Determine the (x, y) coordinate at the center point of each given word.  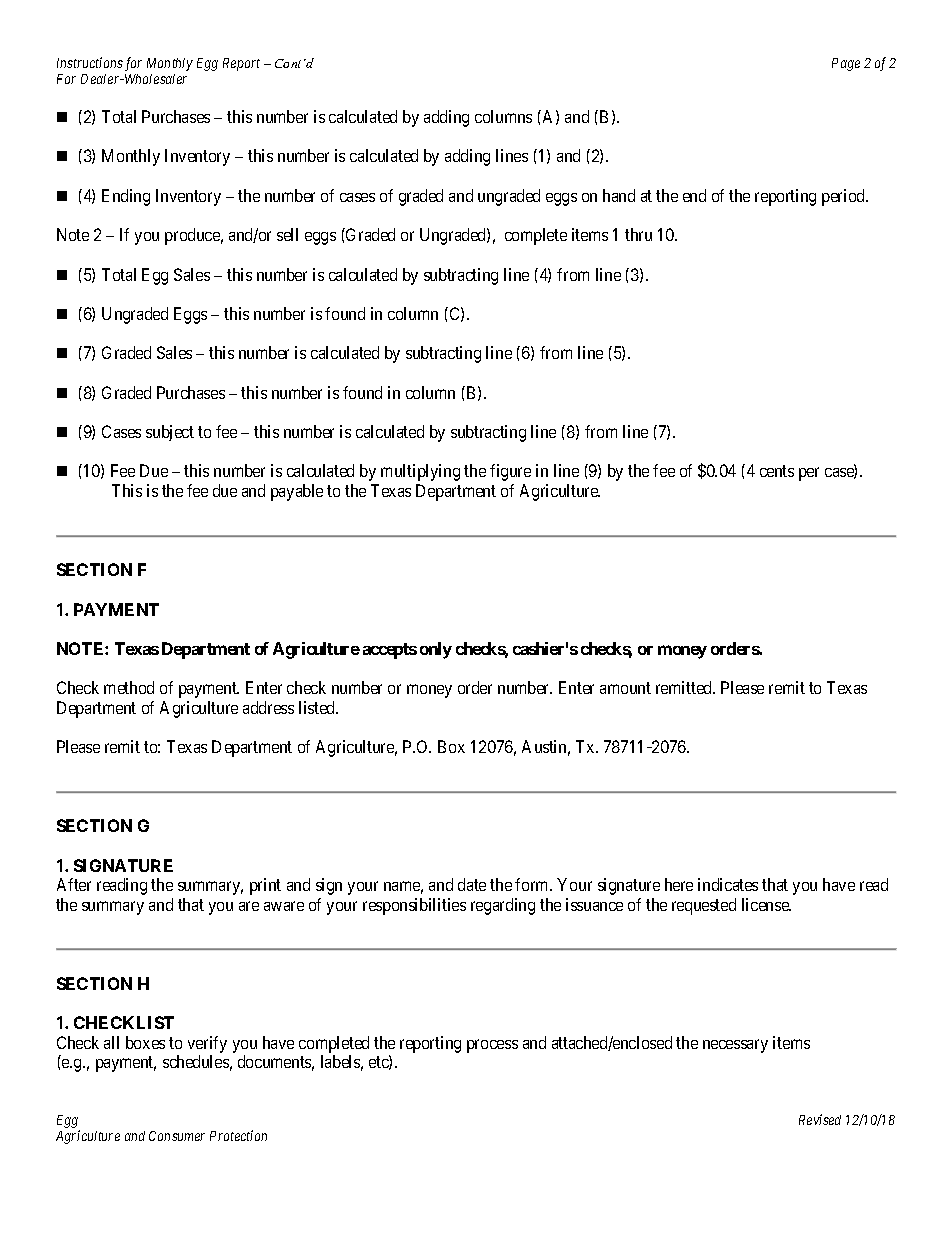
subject (170, 433)
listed (318, 707)
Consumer (177, 1136)
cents (777, 471)
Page (846, 64)
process (492, 1046)
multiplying (420, 472)
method (129, 687)
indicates (728, 884)
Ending (126, 197)
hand (619, 195)
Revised (820, 1119)
